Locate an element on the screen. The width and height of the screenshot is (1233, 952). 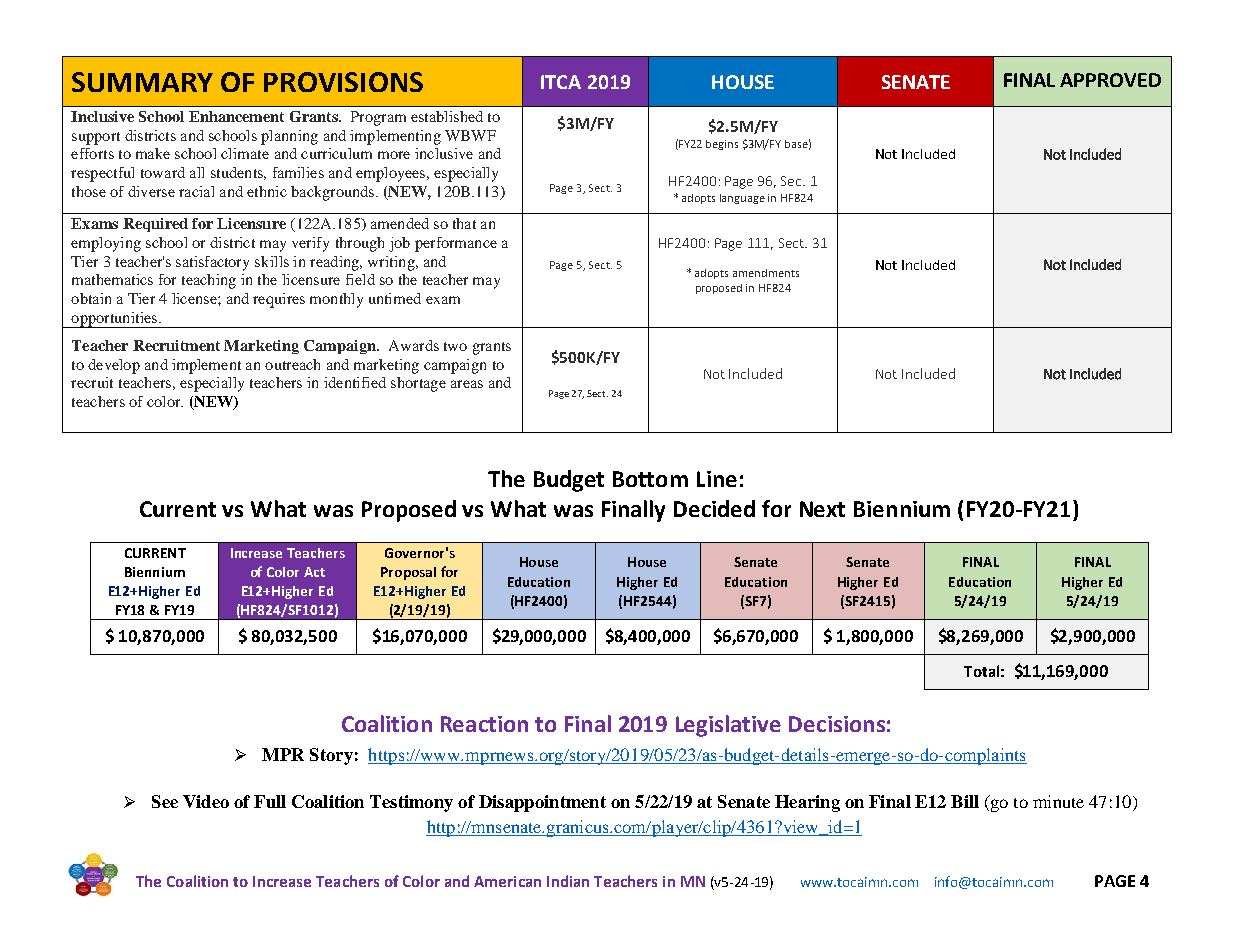
established is located at coordinates (447, 116).
